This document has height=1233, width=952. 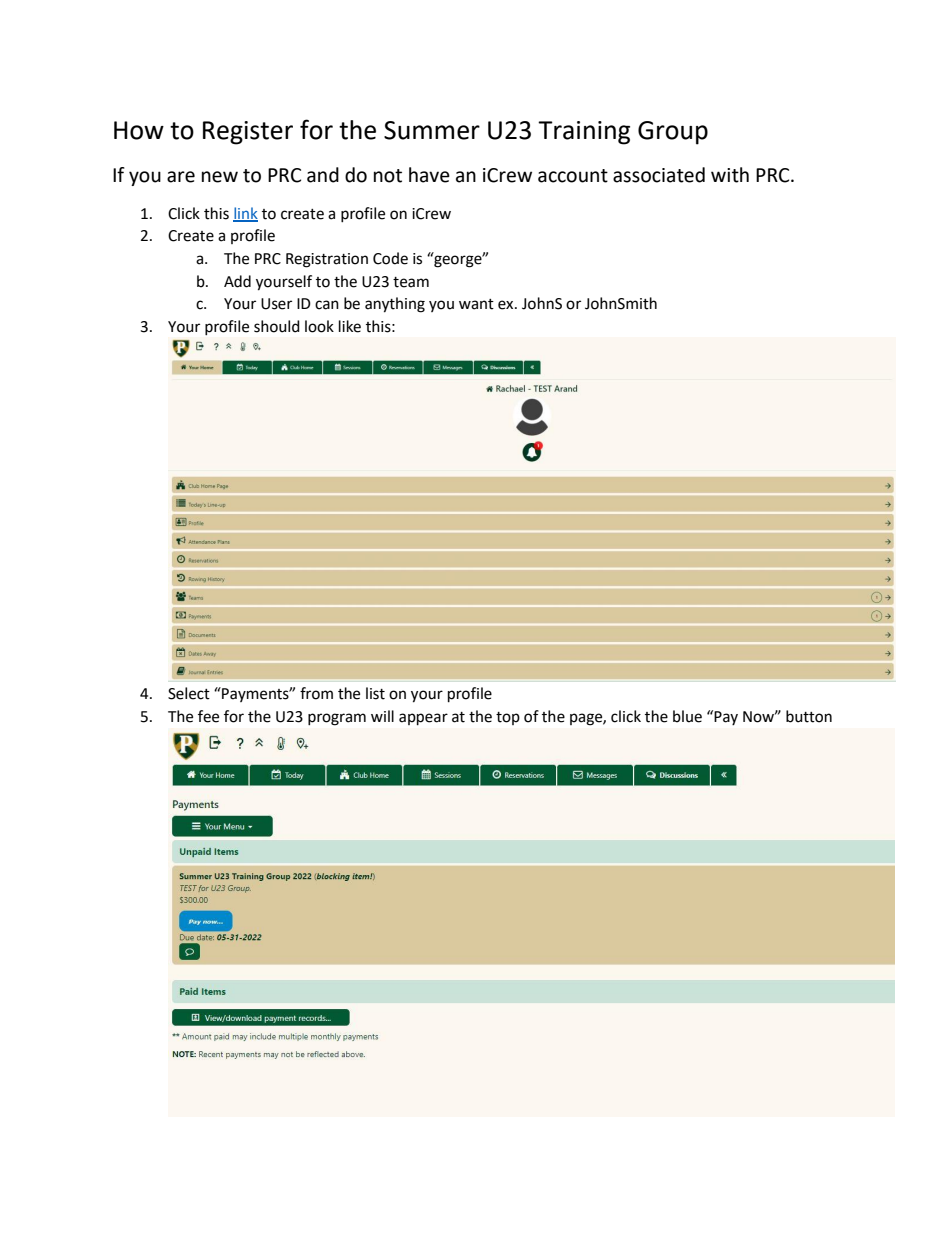 What do you see at coordinates (411, 282) in the document?
I see `team` at bounding box center [411, 282].
